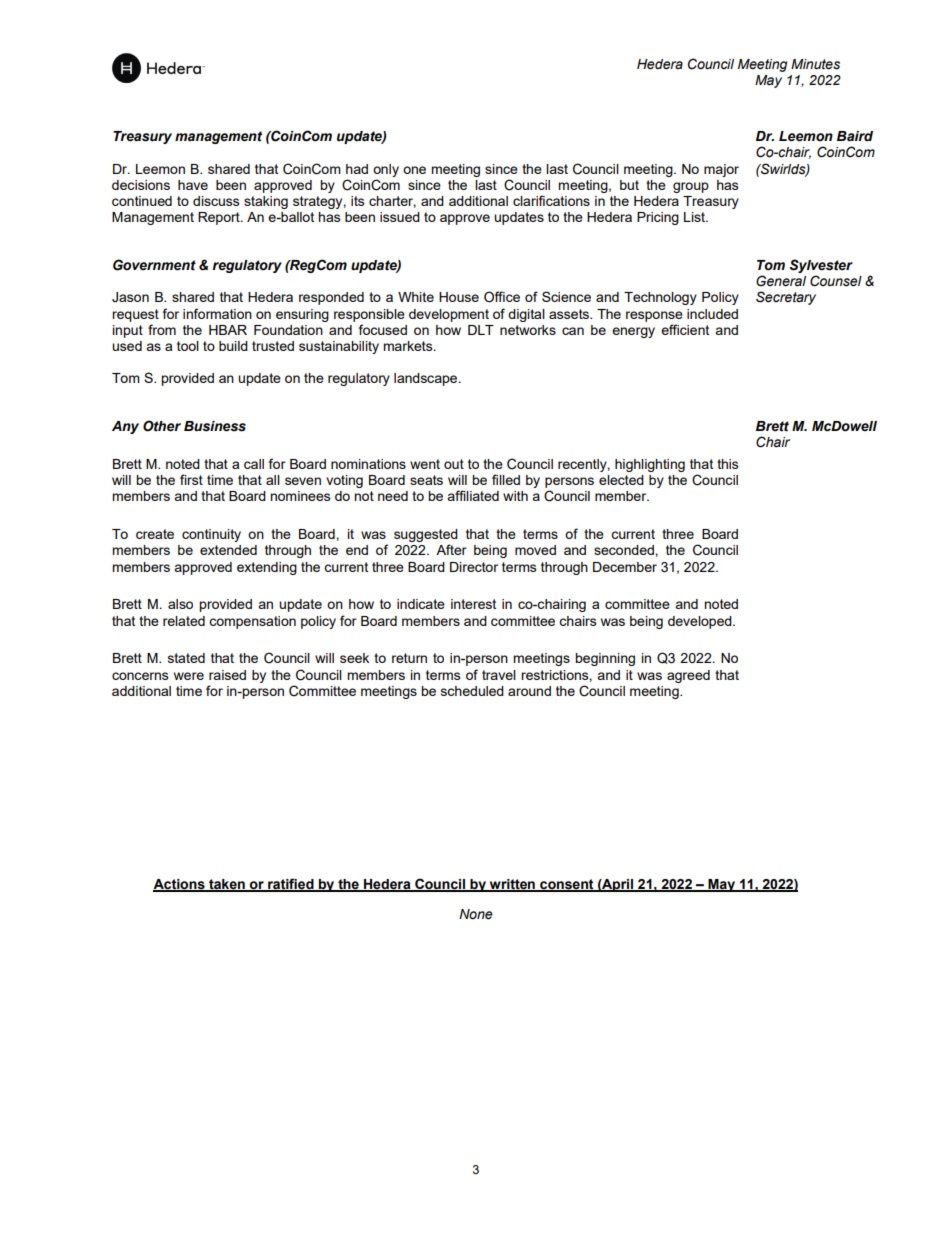 The image size is (952, 1233). What do you see at coordinates (701, 622) in the screenshot?
I see `developed` at bounding box center [701, 622].
